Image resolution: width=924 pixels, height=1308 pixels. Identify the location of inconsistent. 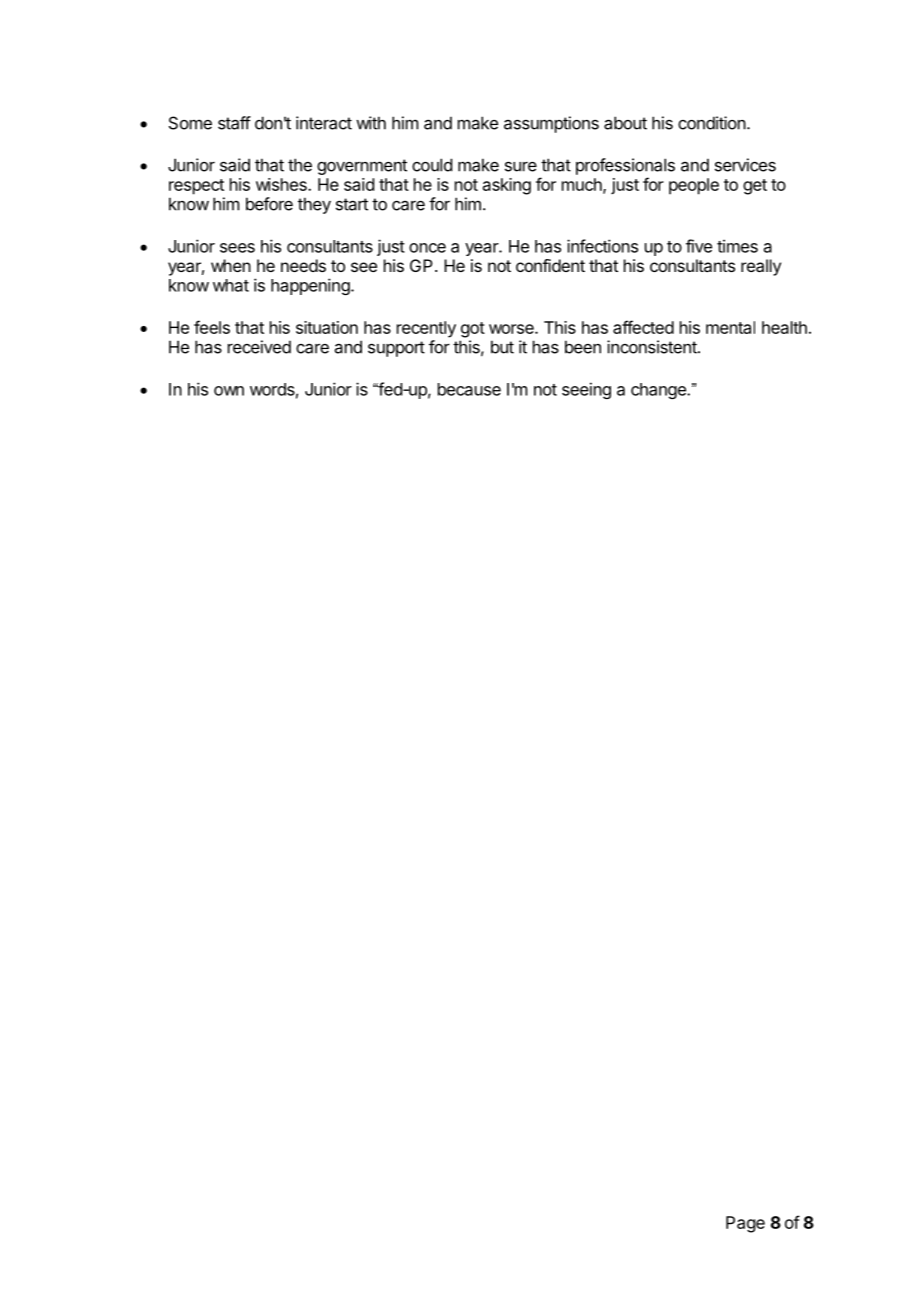
(653, 347).
